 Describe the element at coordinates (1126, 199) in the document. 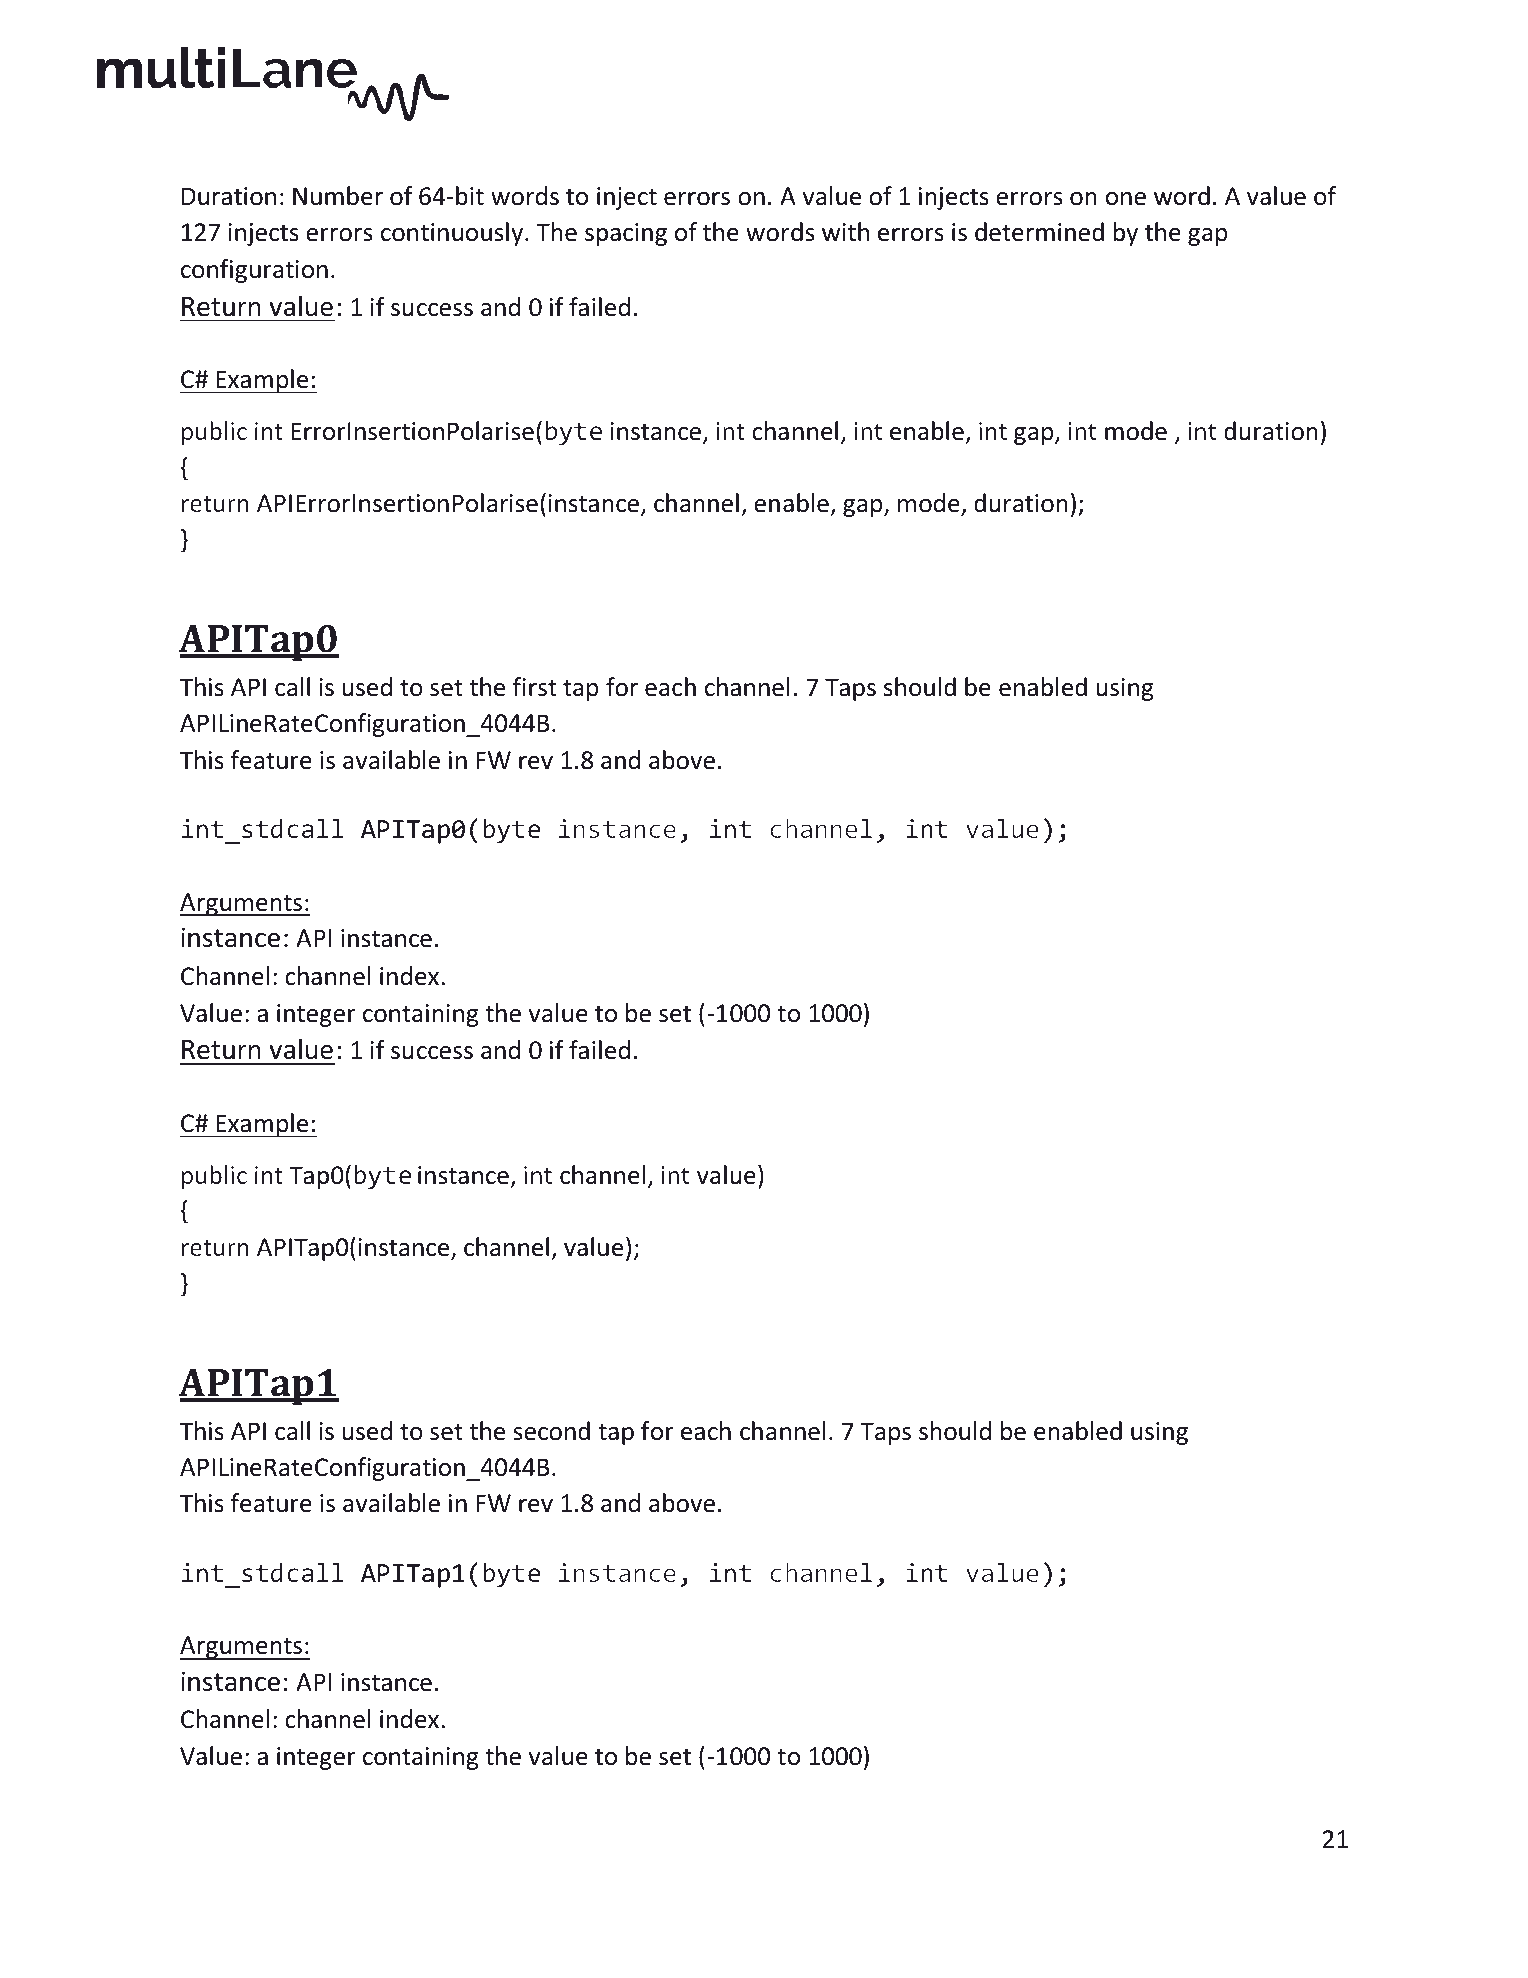

I see `one` at that location.
